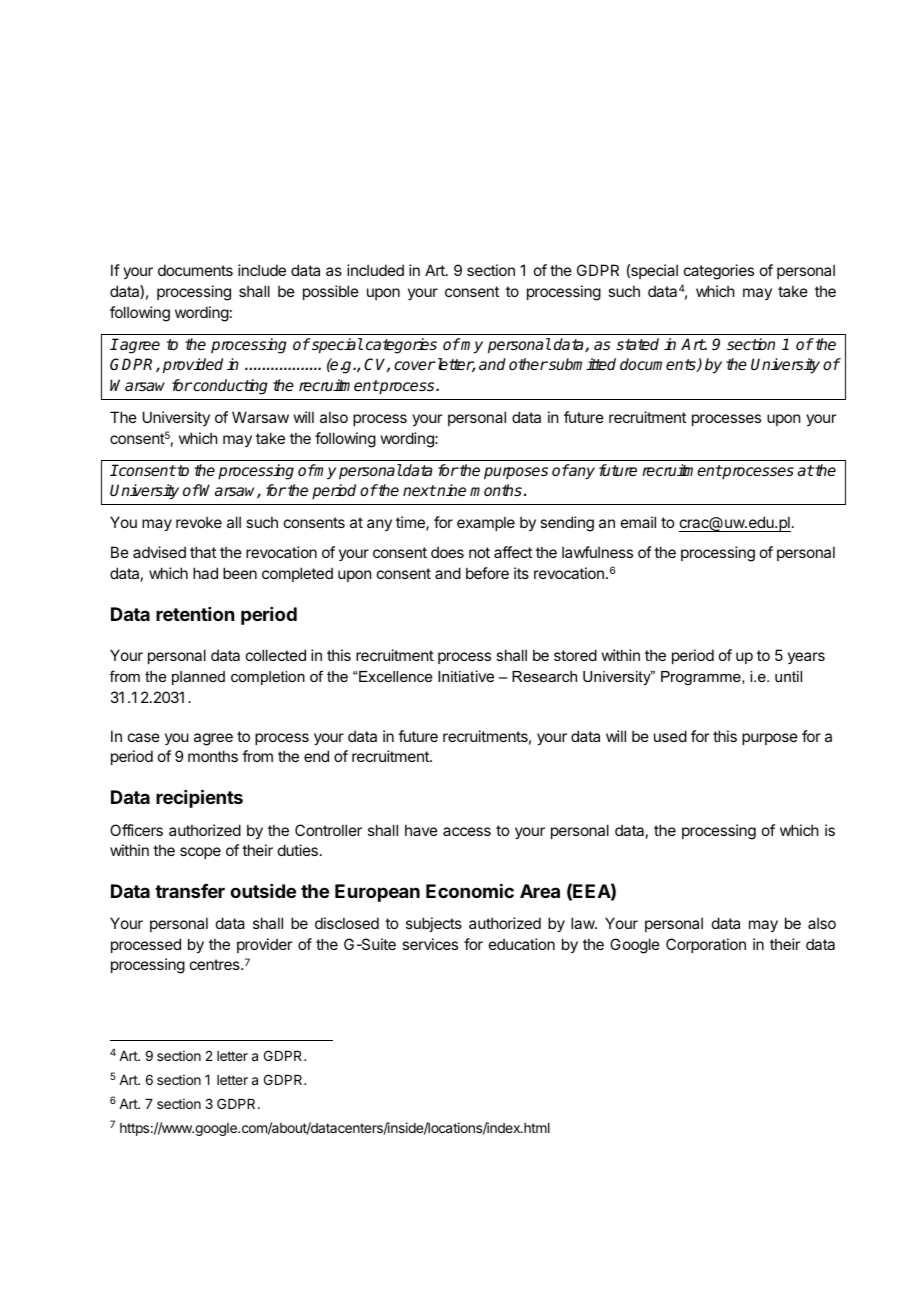 The width and height of the screenshot is (924, 1308). What do you see at coordinates (528, 364) in the screenshot?
I see `other` at bounding box center [528, 364].
